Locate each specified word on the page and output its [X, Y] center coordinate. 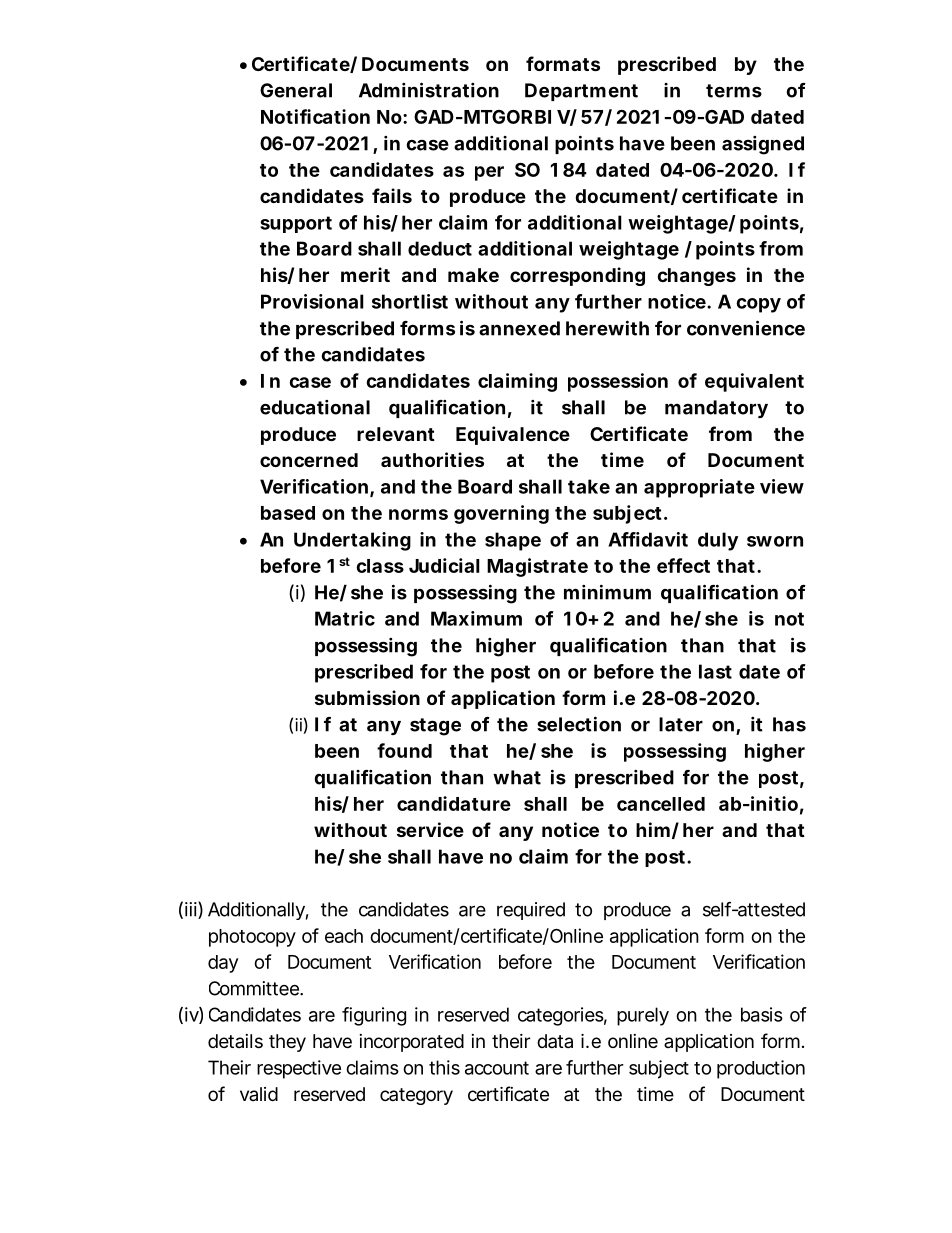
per [489, 173]
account [497, 1068]
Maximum [476, 618]
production [761, 1069]
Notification [315, 116]
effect [683, 565]
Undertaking [352, 541]
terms [734, 91]
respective [299, 1069]
